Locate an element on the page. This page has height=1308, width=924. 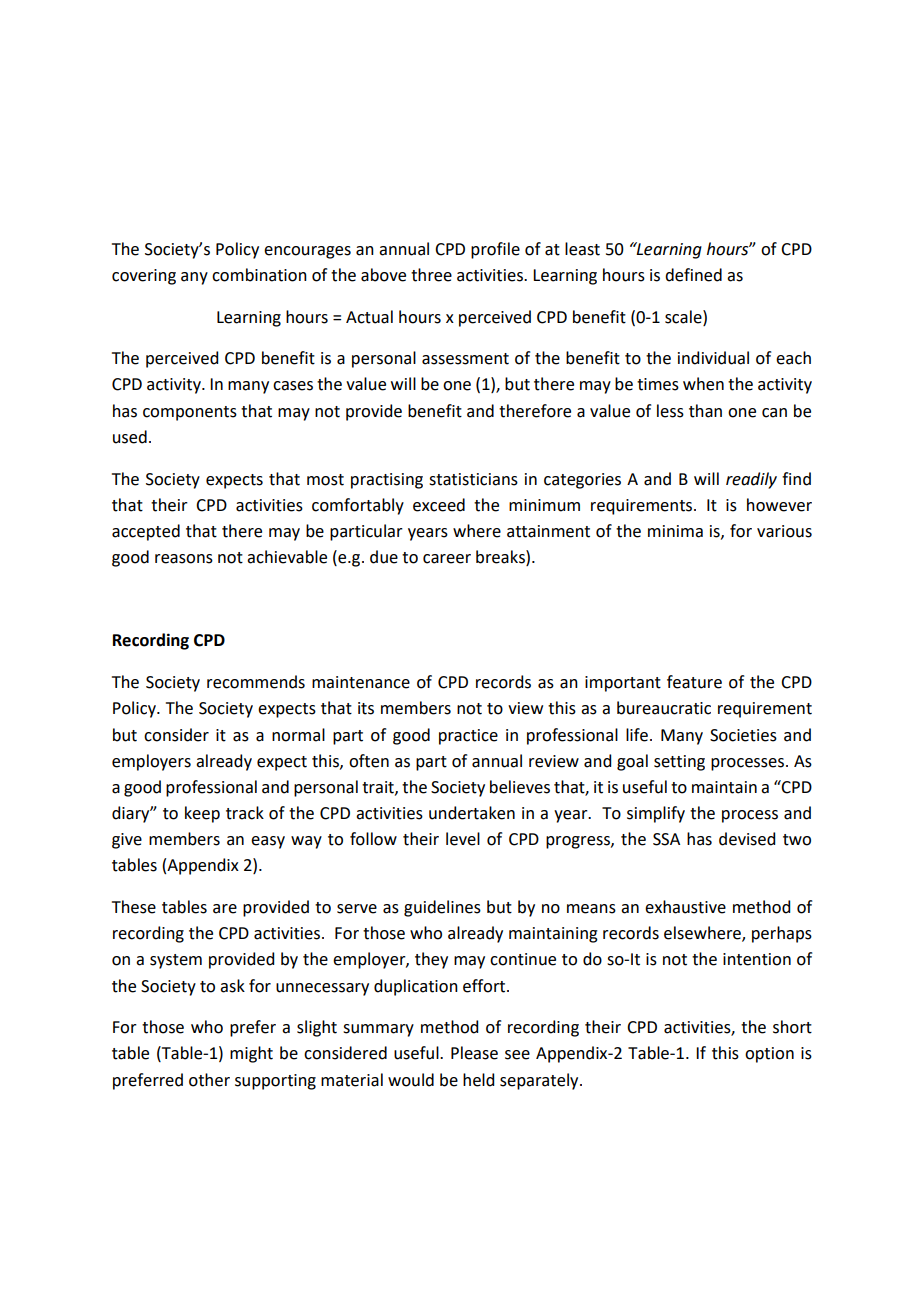
practice is located at coordinates (468, 737).
